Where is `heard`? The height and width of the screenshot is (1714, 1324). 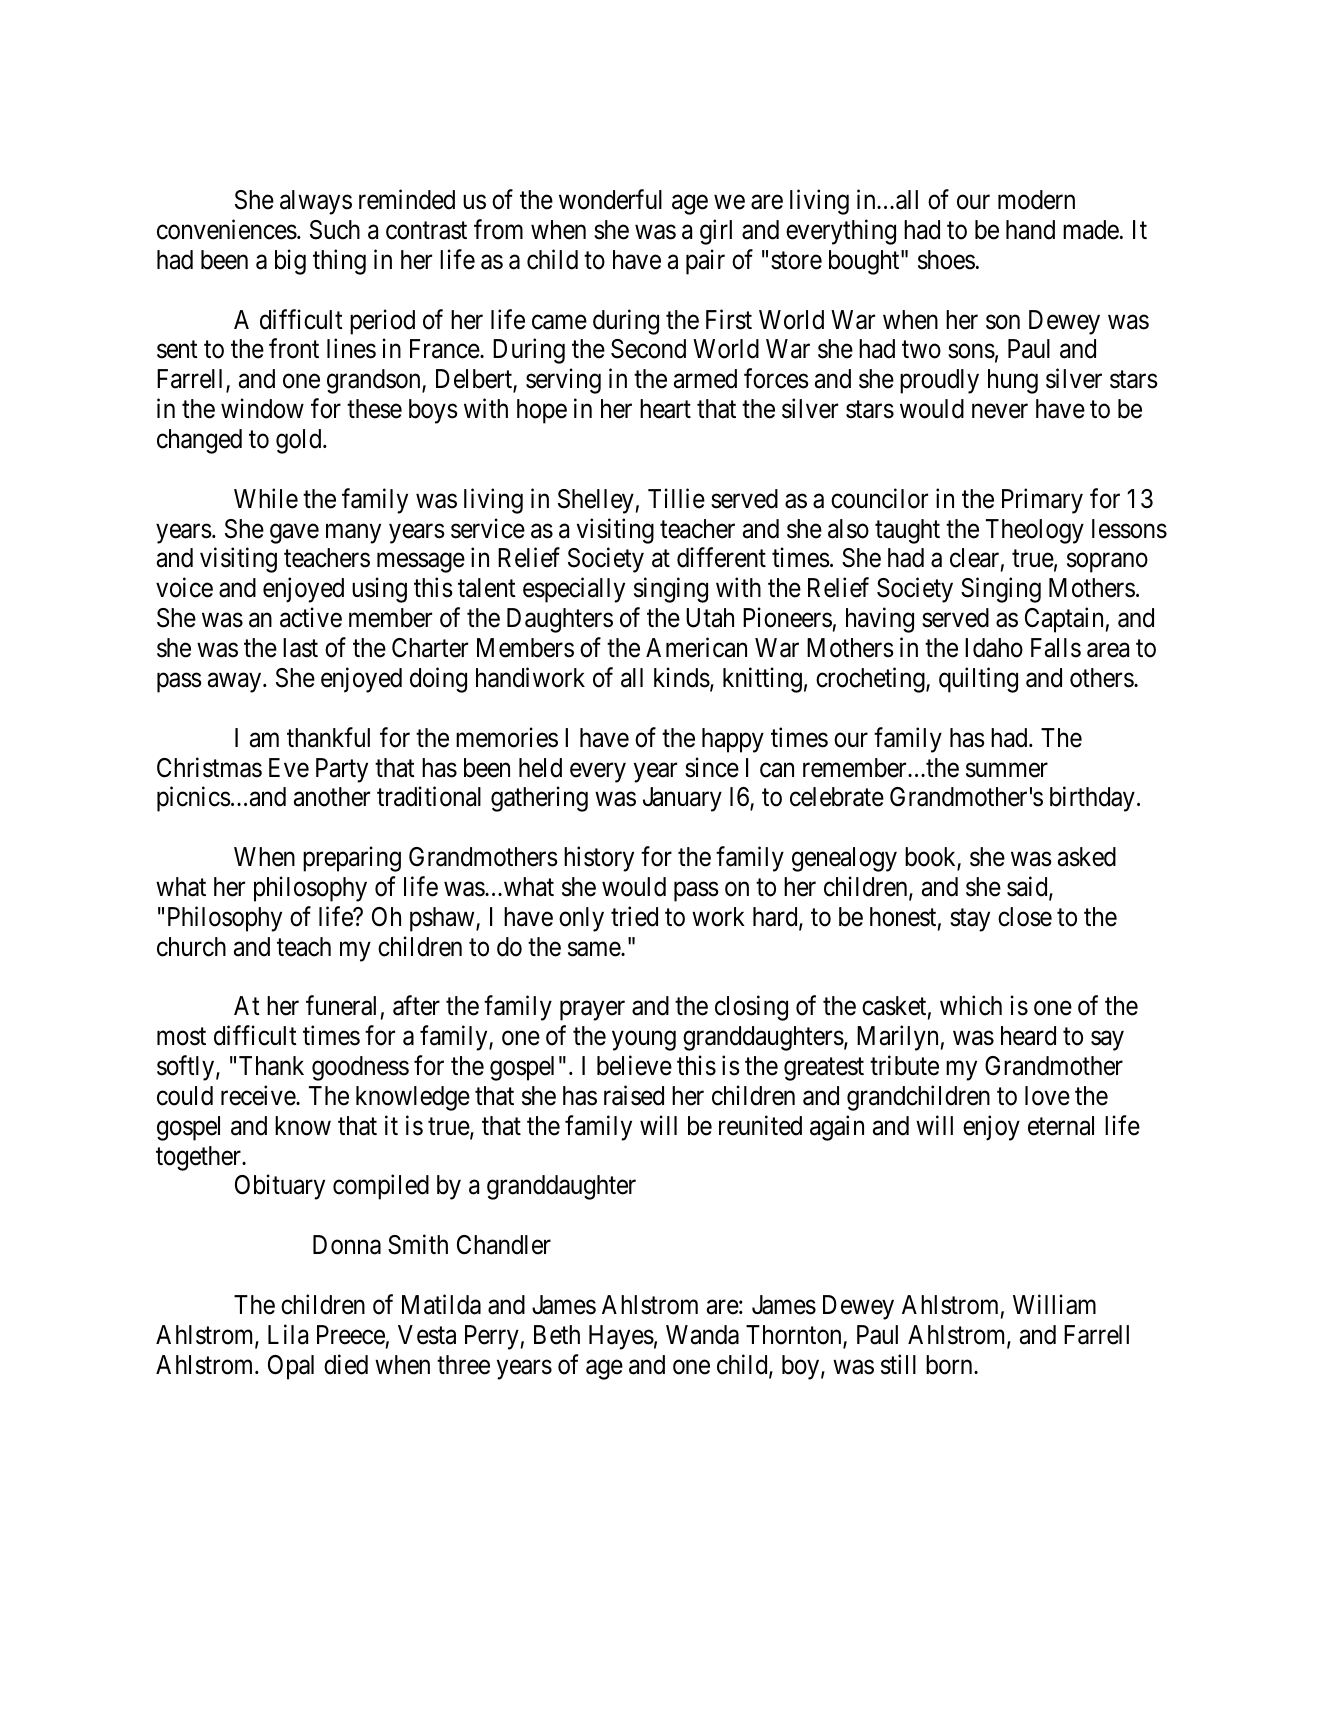 heard is located at coordinates (1028, 1036).
